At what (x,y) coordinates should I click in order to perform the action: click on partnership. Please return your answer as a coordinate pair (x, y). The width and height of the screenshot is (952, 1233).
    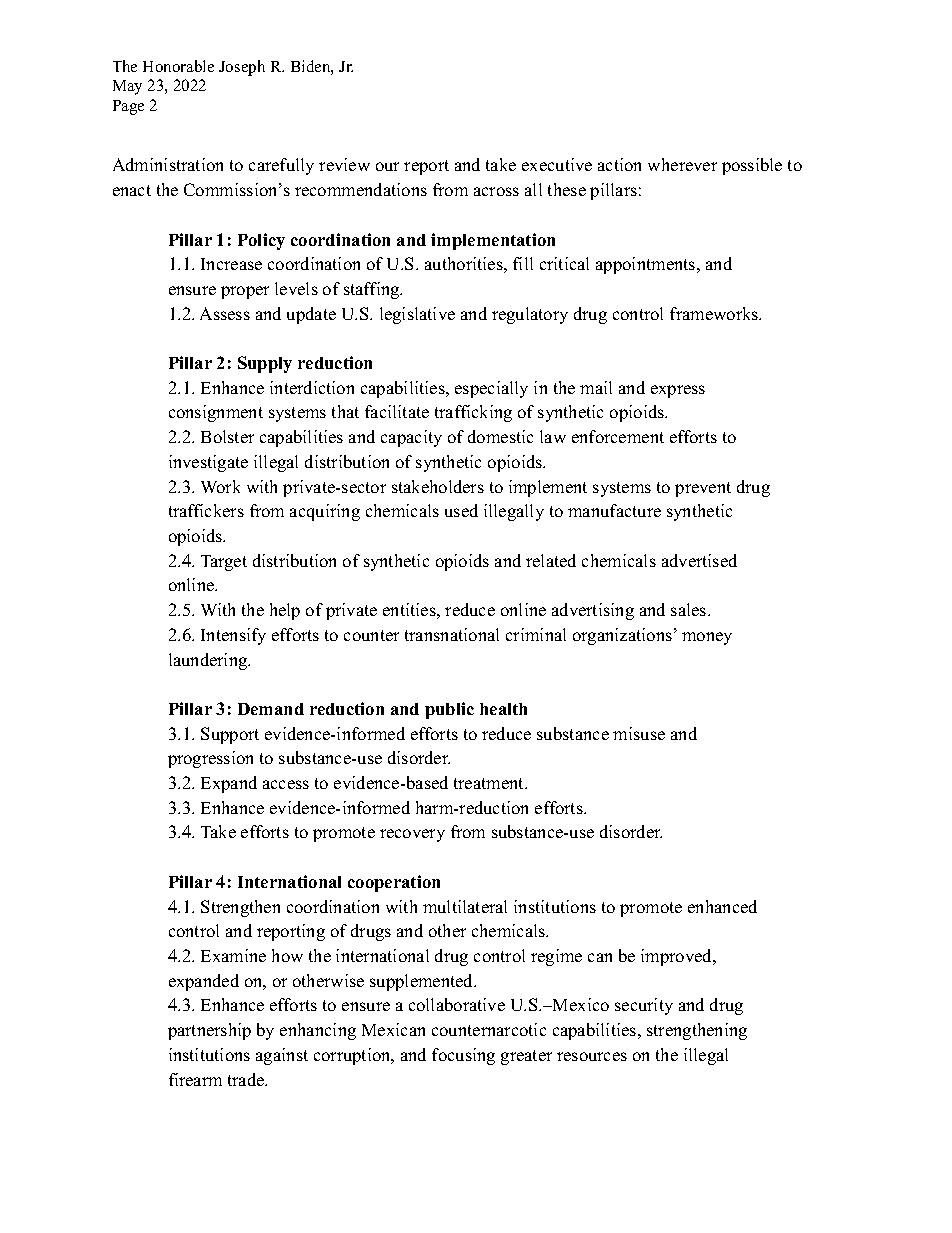
    Looking at the image, I should click on (209, 1031).
